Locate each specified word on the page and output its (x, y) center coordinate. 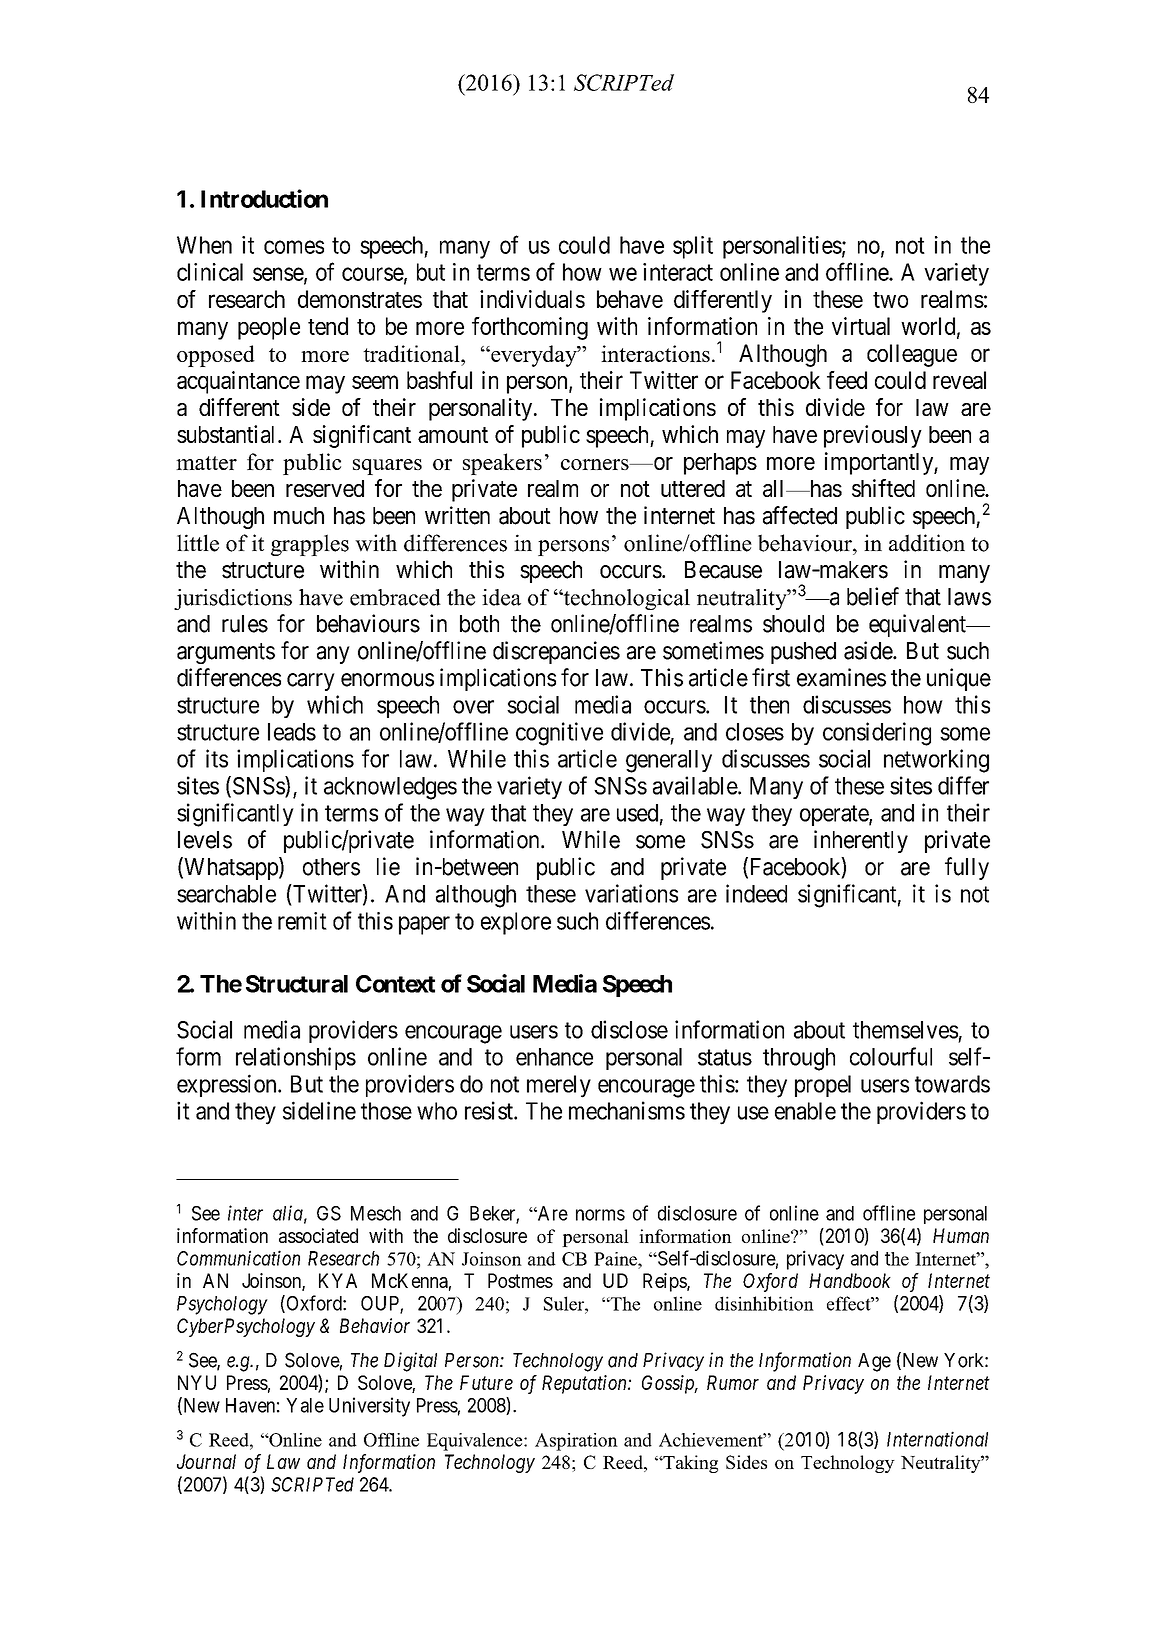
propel (823, 1086)
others (331, 867)
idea (501, 597)
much (299, 516)
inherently (861, 841)
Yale (305, 1405)
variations (631, 893)
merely (559, 1086)
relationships (296, 1058)
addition (927, 543)
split (693, 247)
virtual (861, 326)
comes (294, 247)
